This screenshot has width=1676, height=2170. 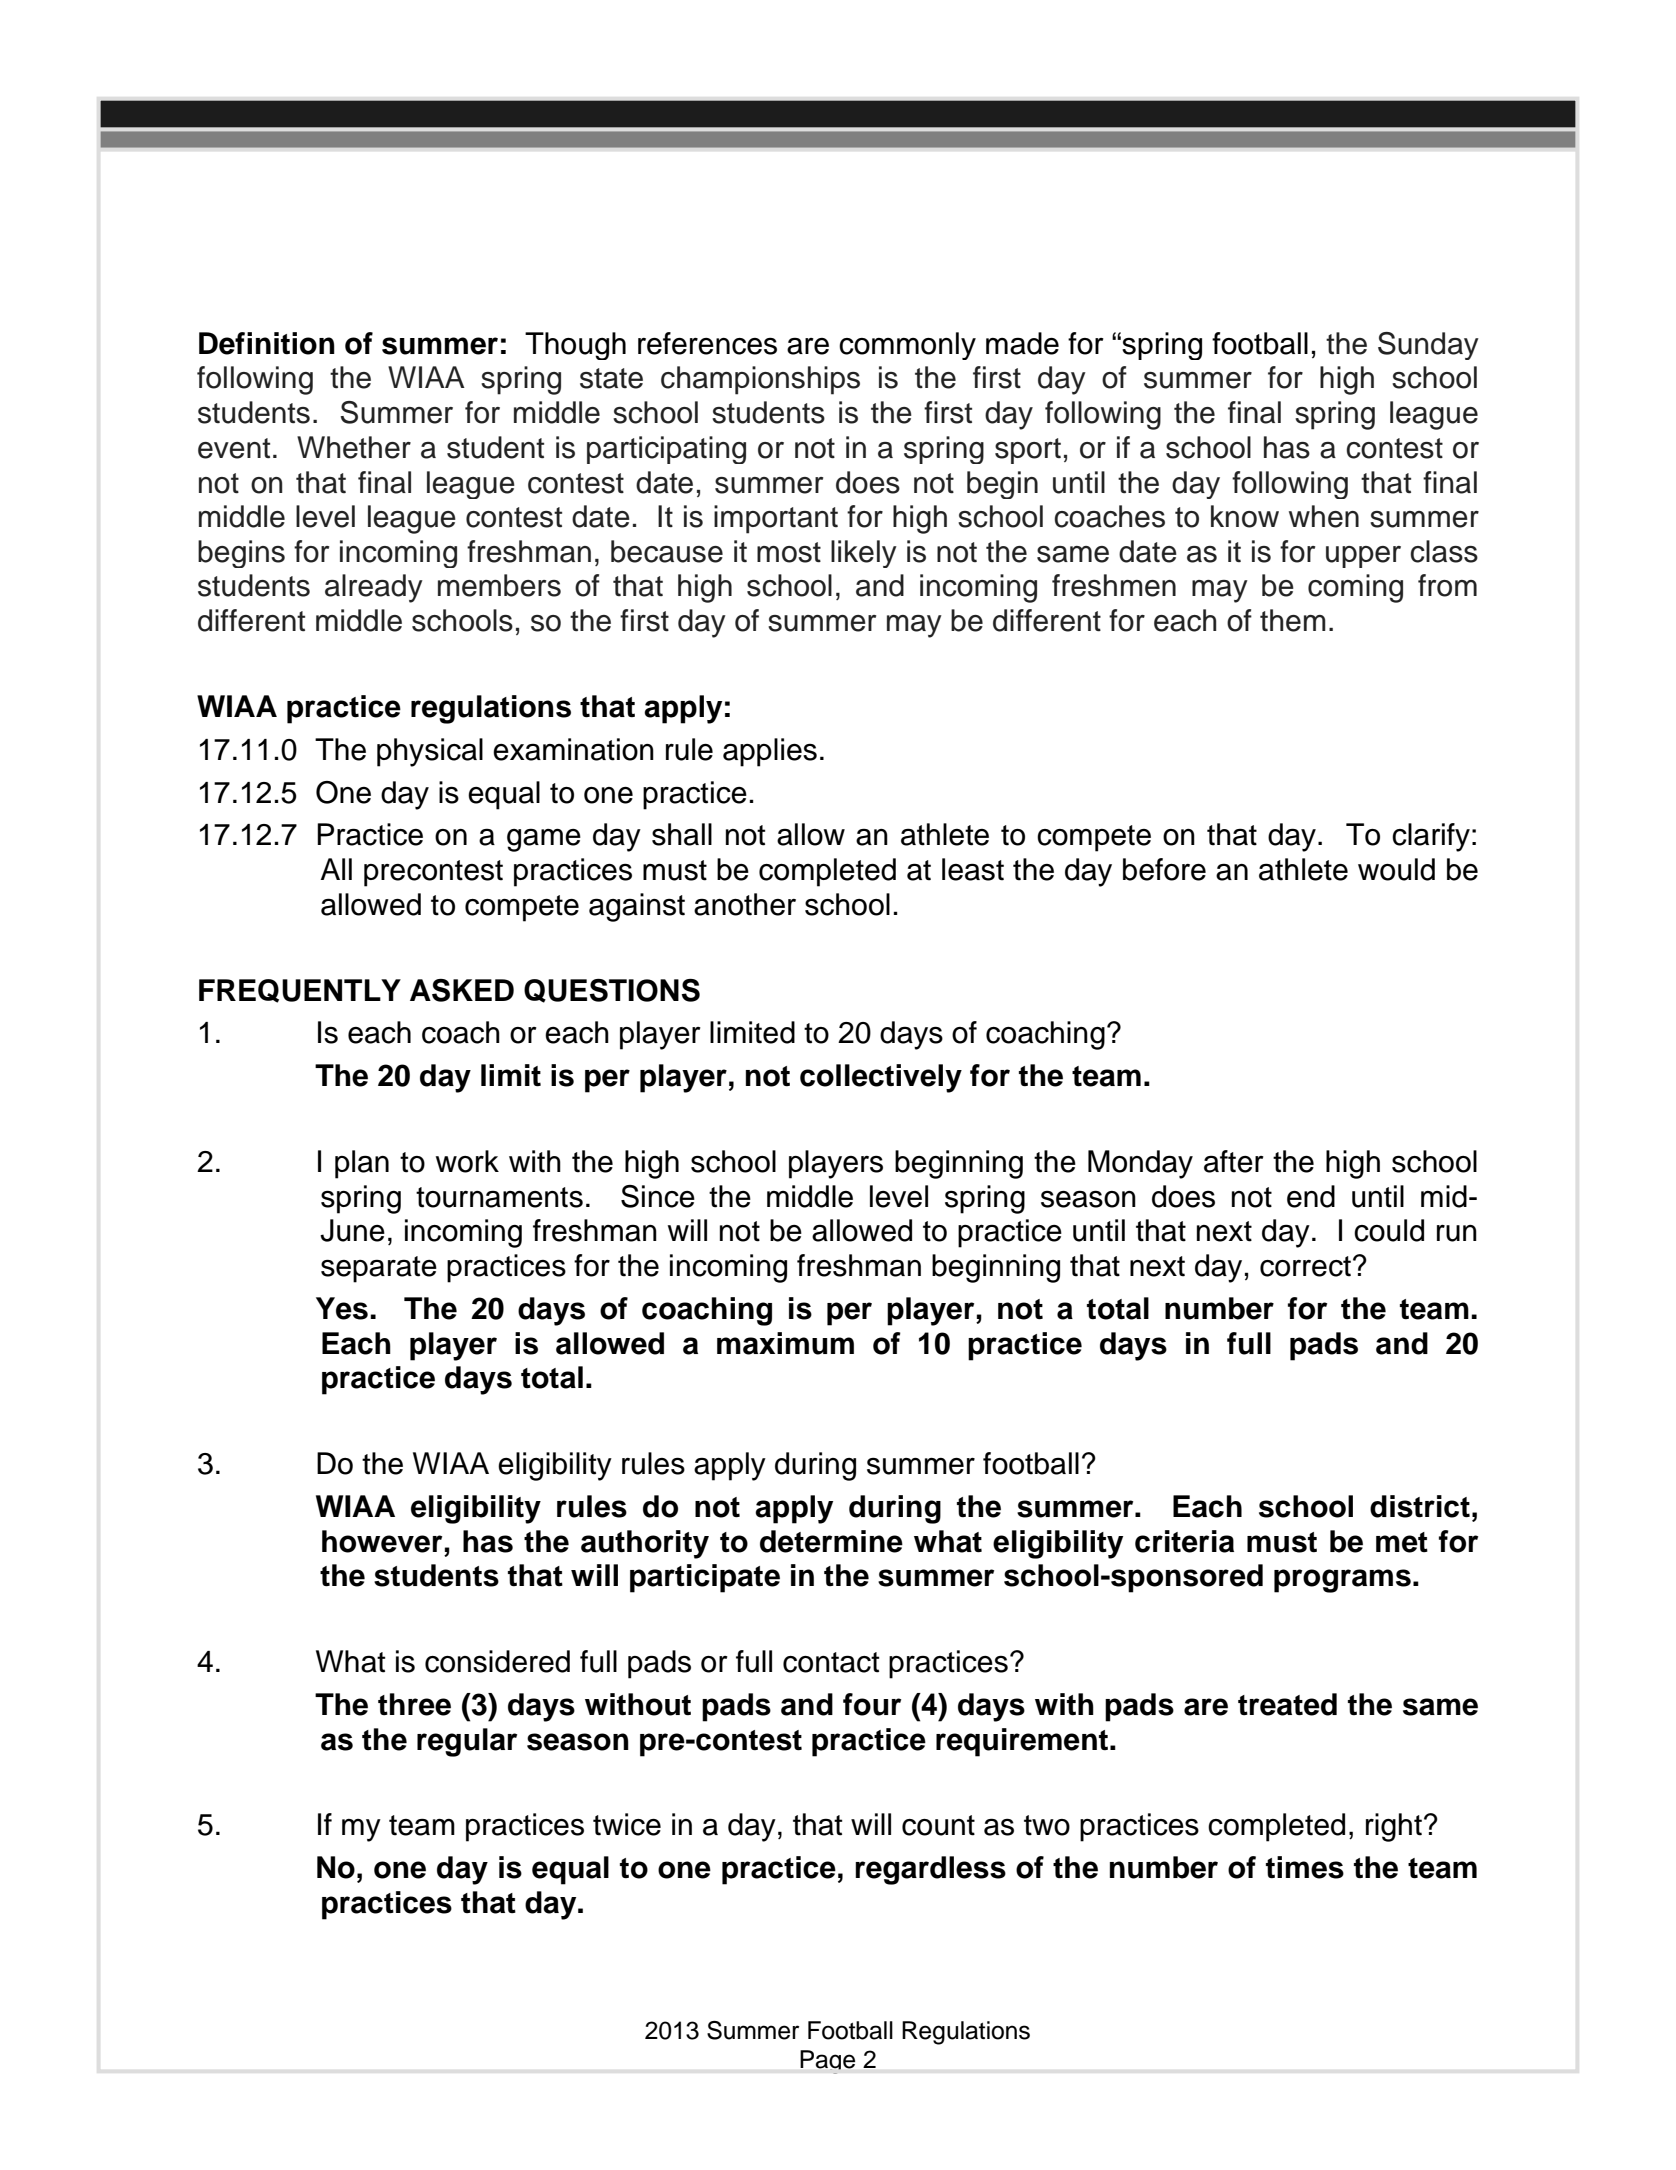 I want to click on programs, so click(x=1342, y=1581).
